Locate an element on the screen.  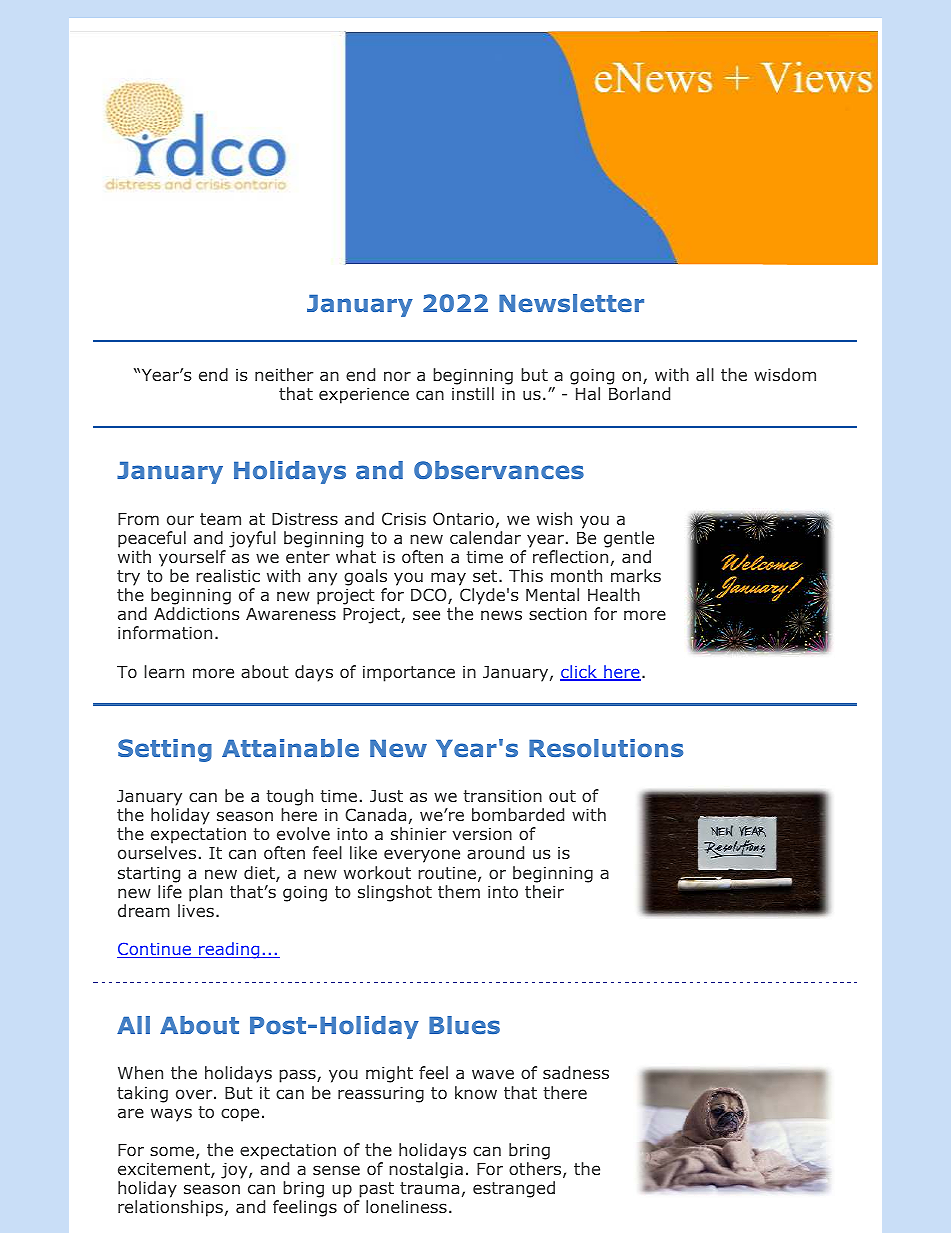
excitement is located at coordinates (165, 1170).
